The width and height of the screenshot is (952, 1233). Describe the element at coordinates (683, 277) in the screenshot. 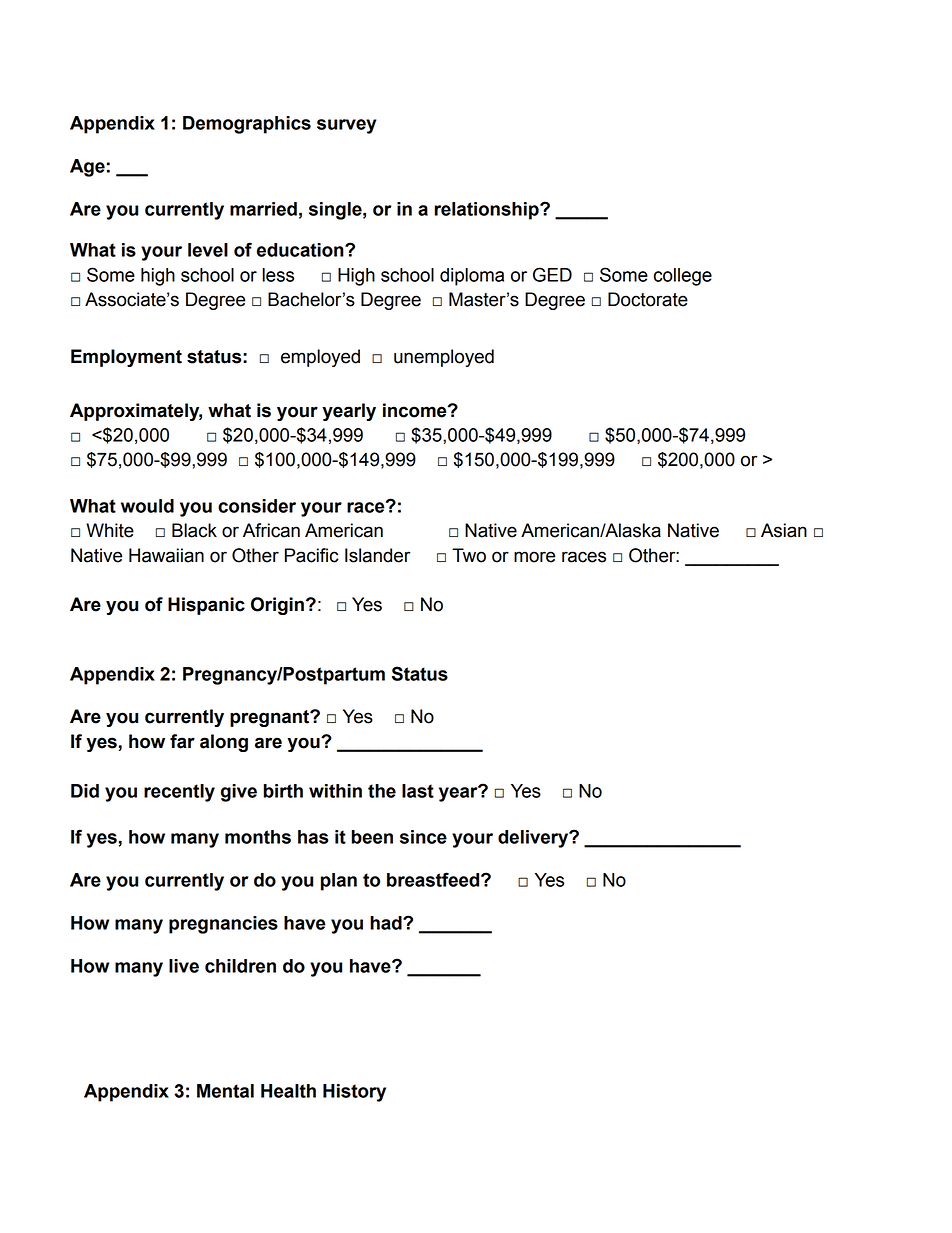

I see `college` at that location.
